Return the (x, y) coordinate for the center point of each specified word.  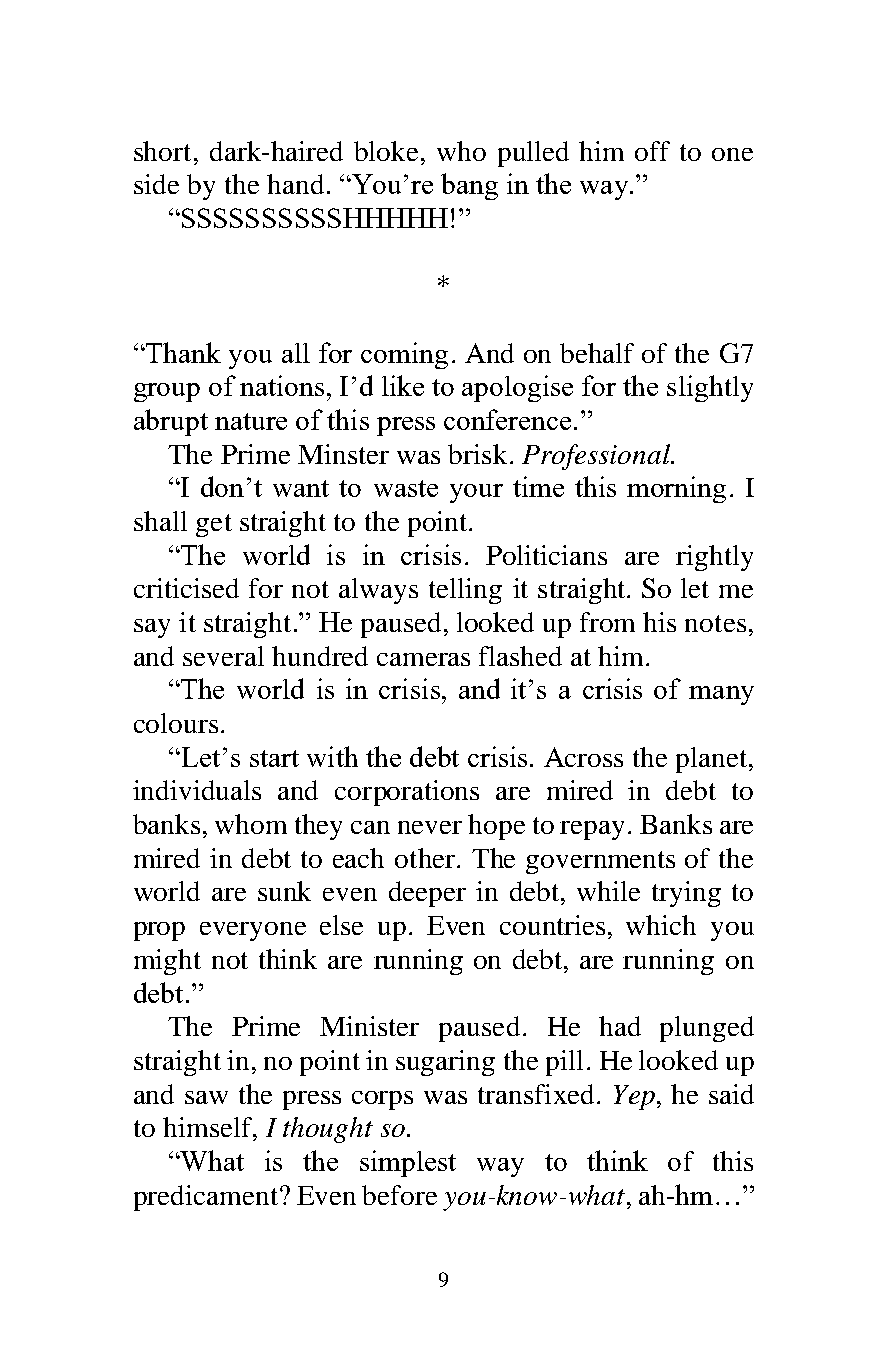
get (214, 525)
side (156, 184)
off (652, 151)
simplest (408, 1163)
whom (251, 824)
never (430, 827)
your (476, 493)
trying (686, 894)
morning (676, 489)
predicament (207, 1198)
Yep (634, 1097)
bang (469, 186)
